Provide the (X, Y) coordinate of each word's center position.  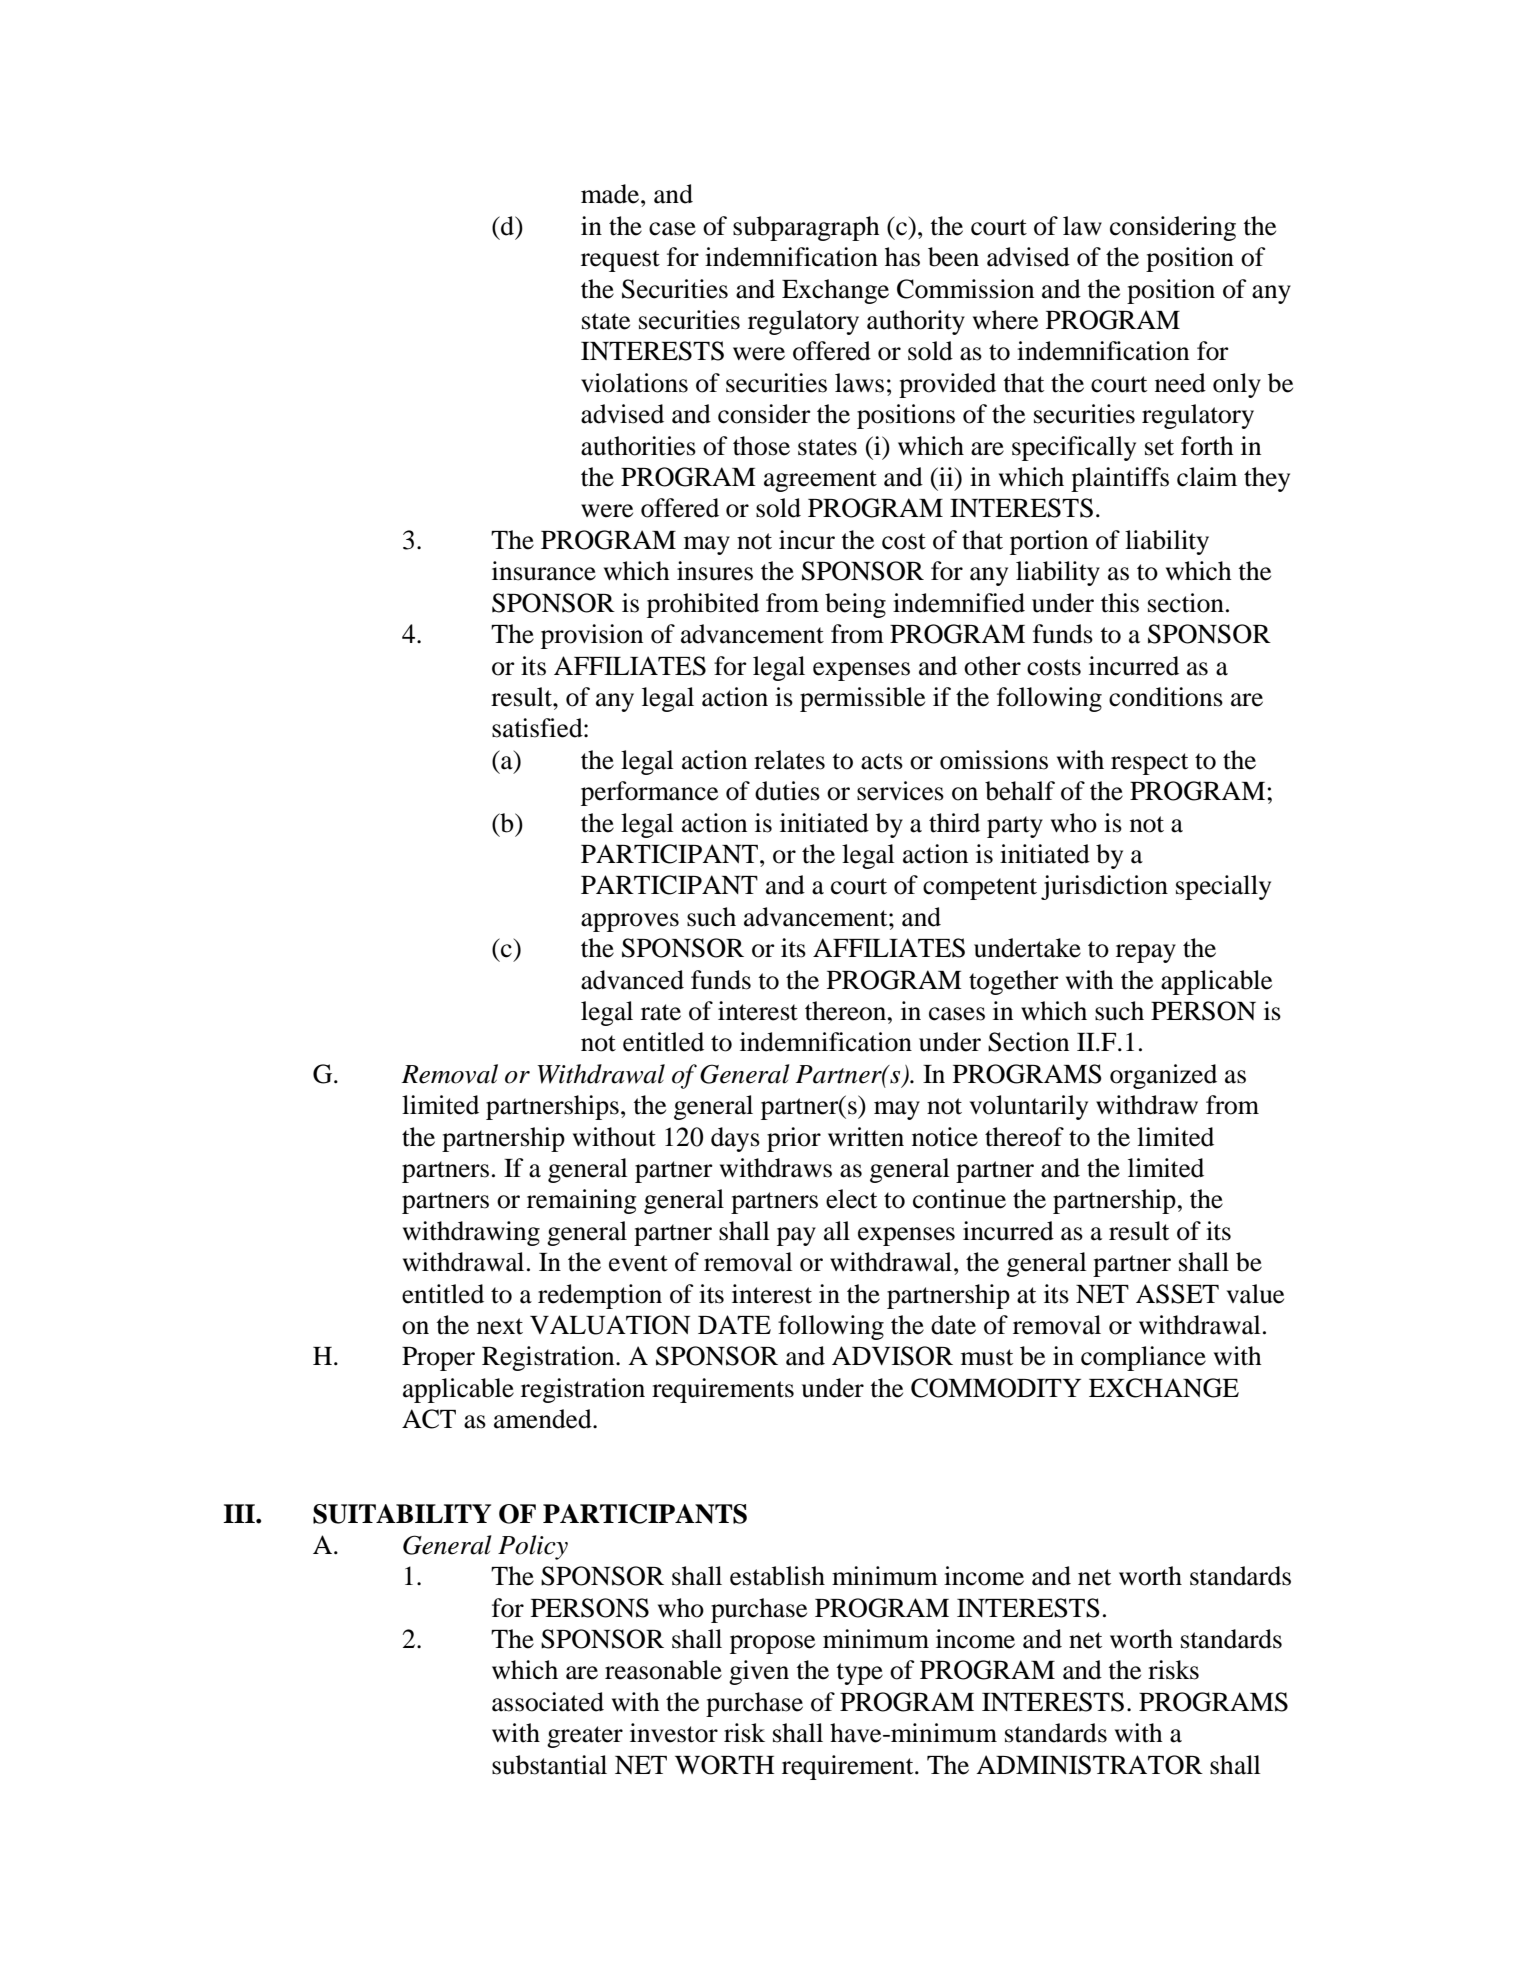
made (611, 194)
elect (851, 1199)
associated (548, 1702)
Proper (438, 1359)
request (620, 261)
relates (789, 760)
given (759, 1672)
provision (592, 636)
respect (1149, 764)
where (1005, 320)
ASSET (1177, 1294)
